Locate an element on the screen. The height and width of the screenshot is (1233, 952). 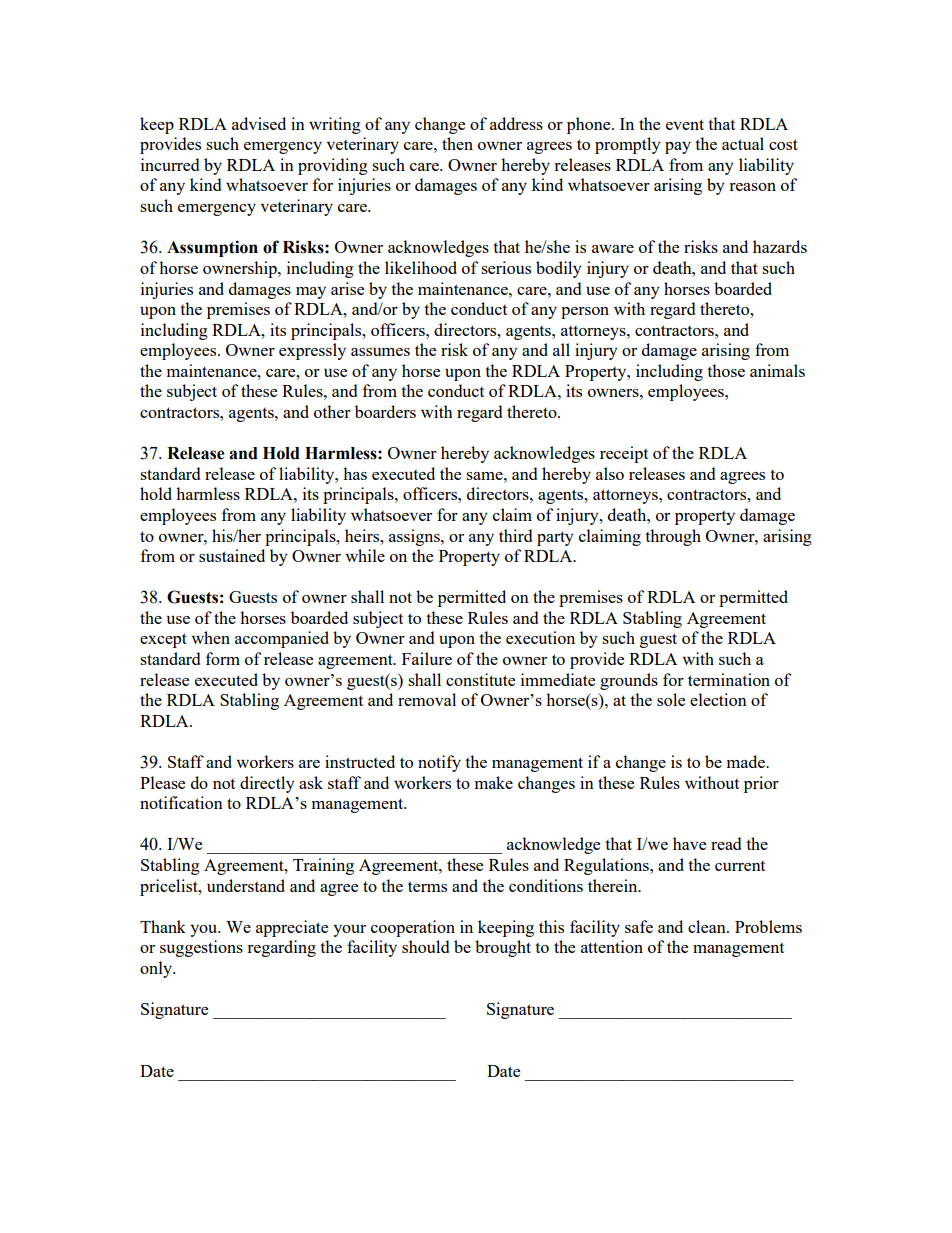
form is located at coordinates (223, 658).
